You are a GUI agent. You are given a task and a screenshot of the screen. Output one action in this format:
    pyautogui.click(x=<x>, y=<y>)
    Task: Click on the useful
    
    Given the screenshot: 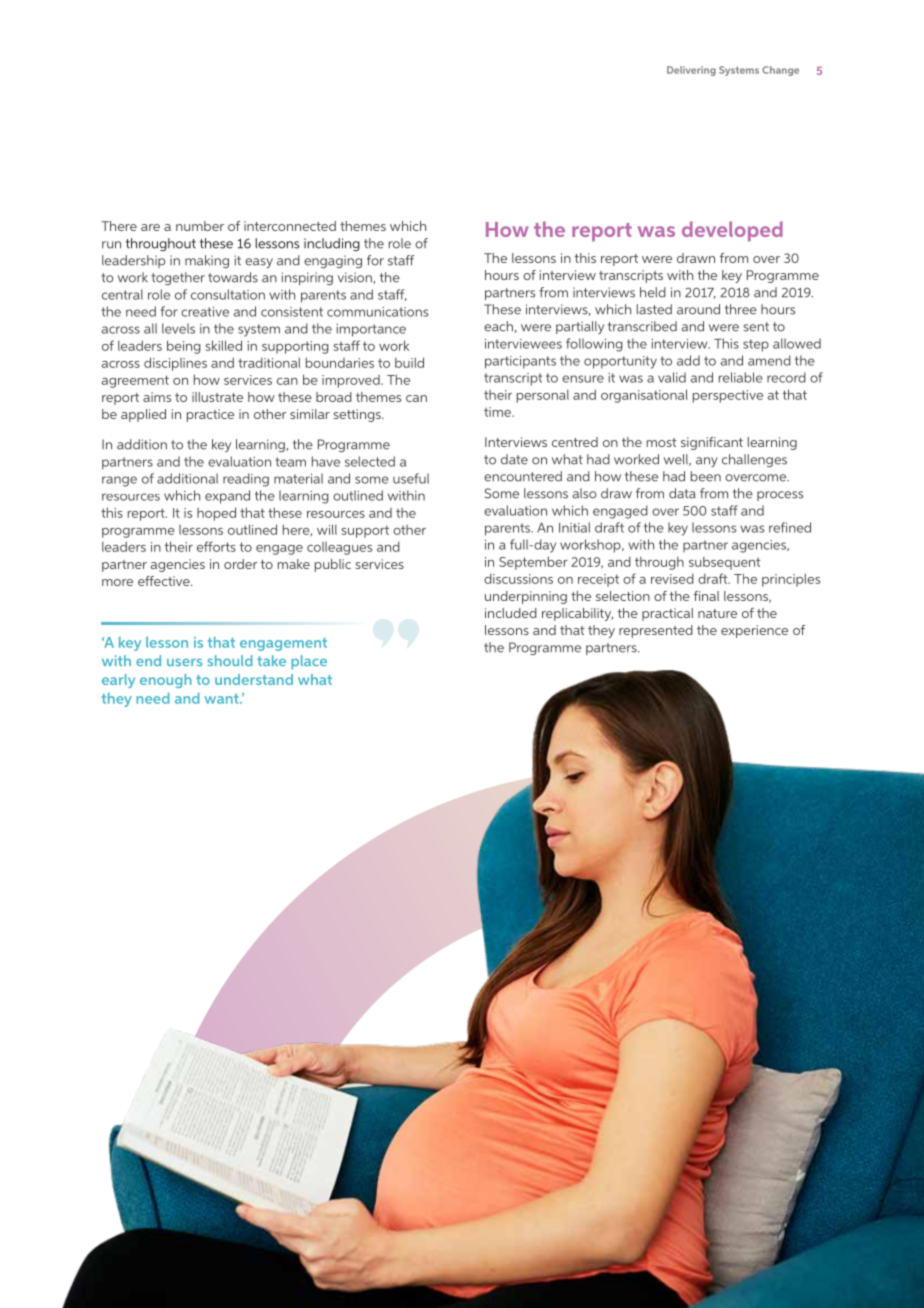 What is the action you would take?
    pyautogui.click(x=411, y=478)
